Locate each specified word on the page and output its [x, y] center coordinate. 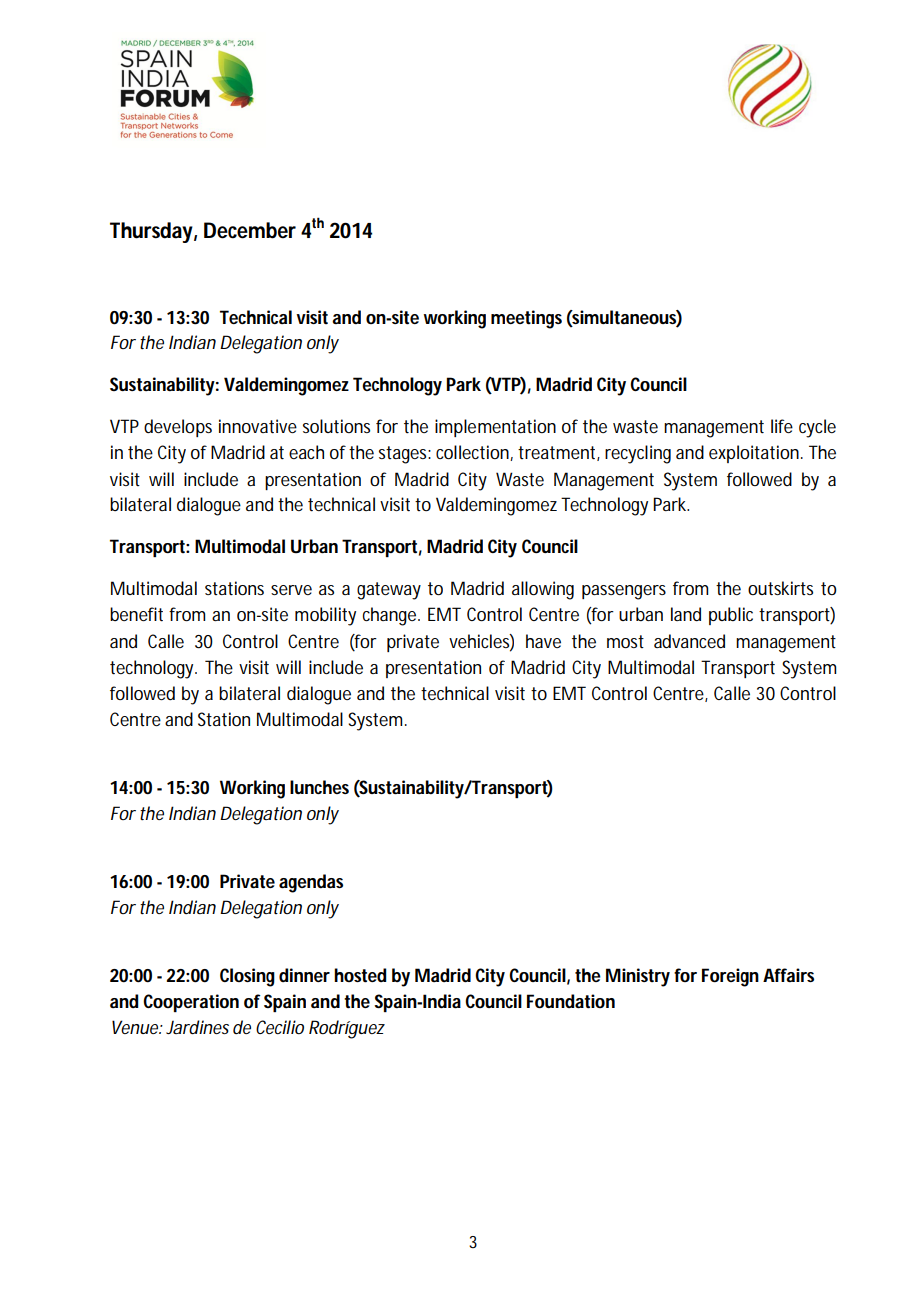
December [250, 230]
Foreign [730, 977]
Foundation [571, 1001]
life [782, 426]
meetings [526, 319]
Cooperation [191, 1003]
